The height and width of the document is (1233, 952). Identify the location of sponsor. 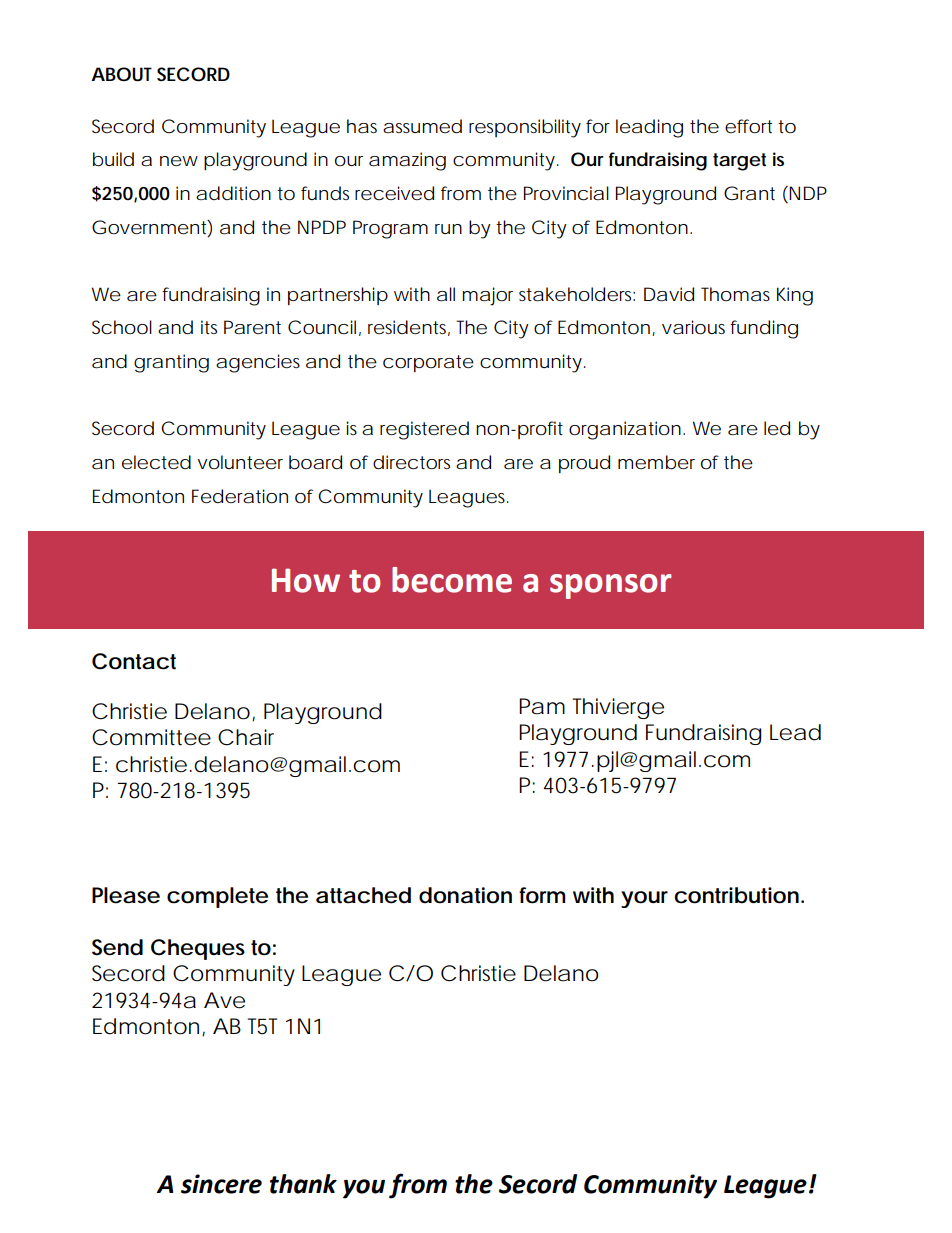
(611, 586).
